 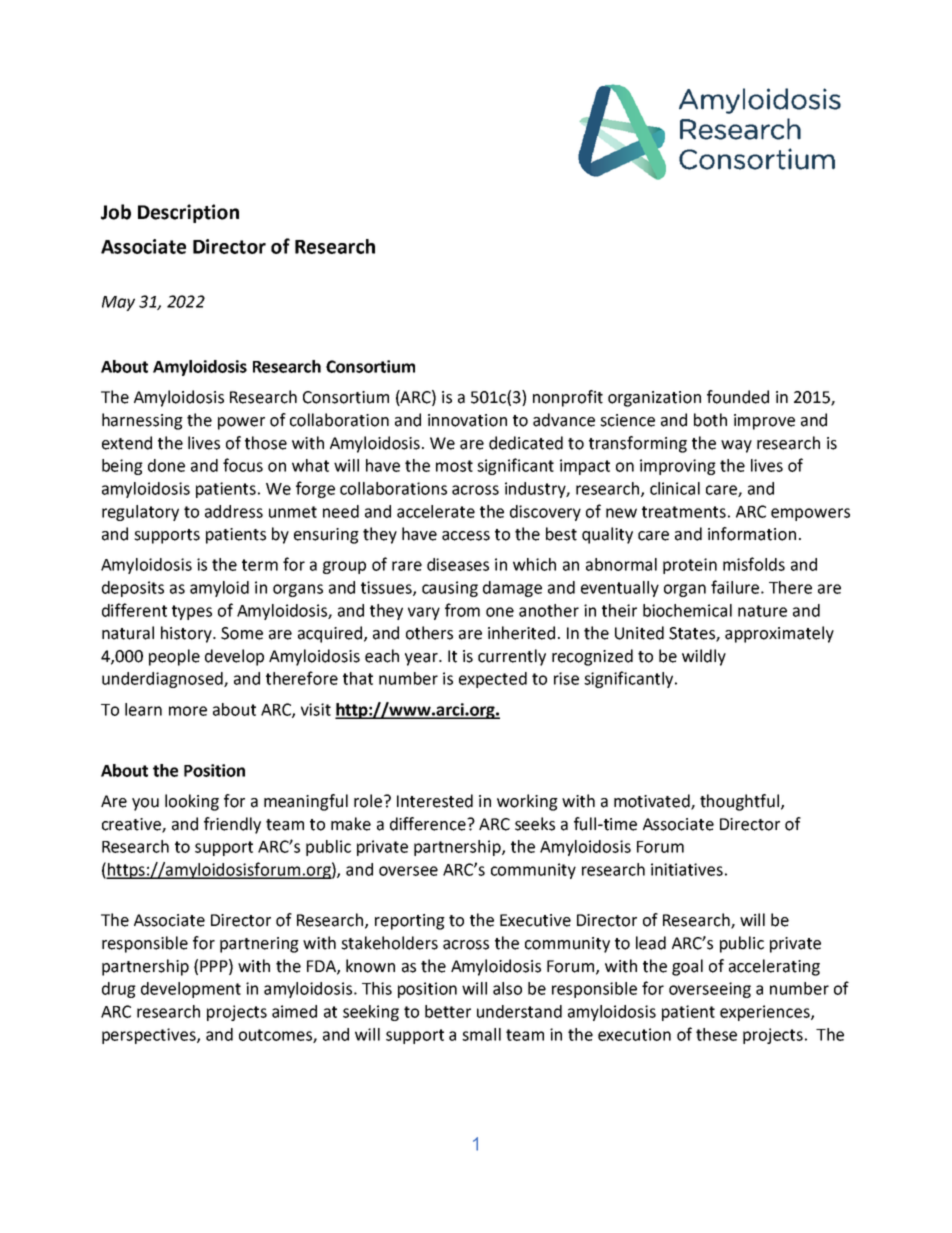 I want to click on history, so click(x=187, y=634).
